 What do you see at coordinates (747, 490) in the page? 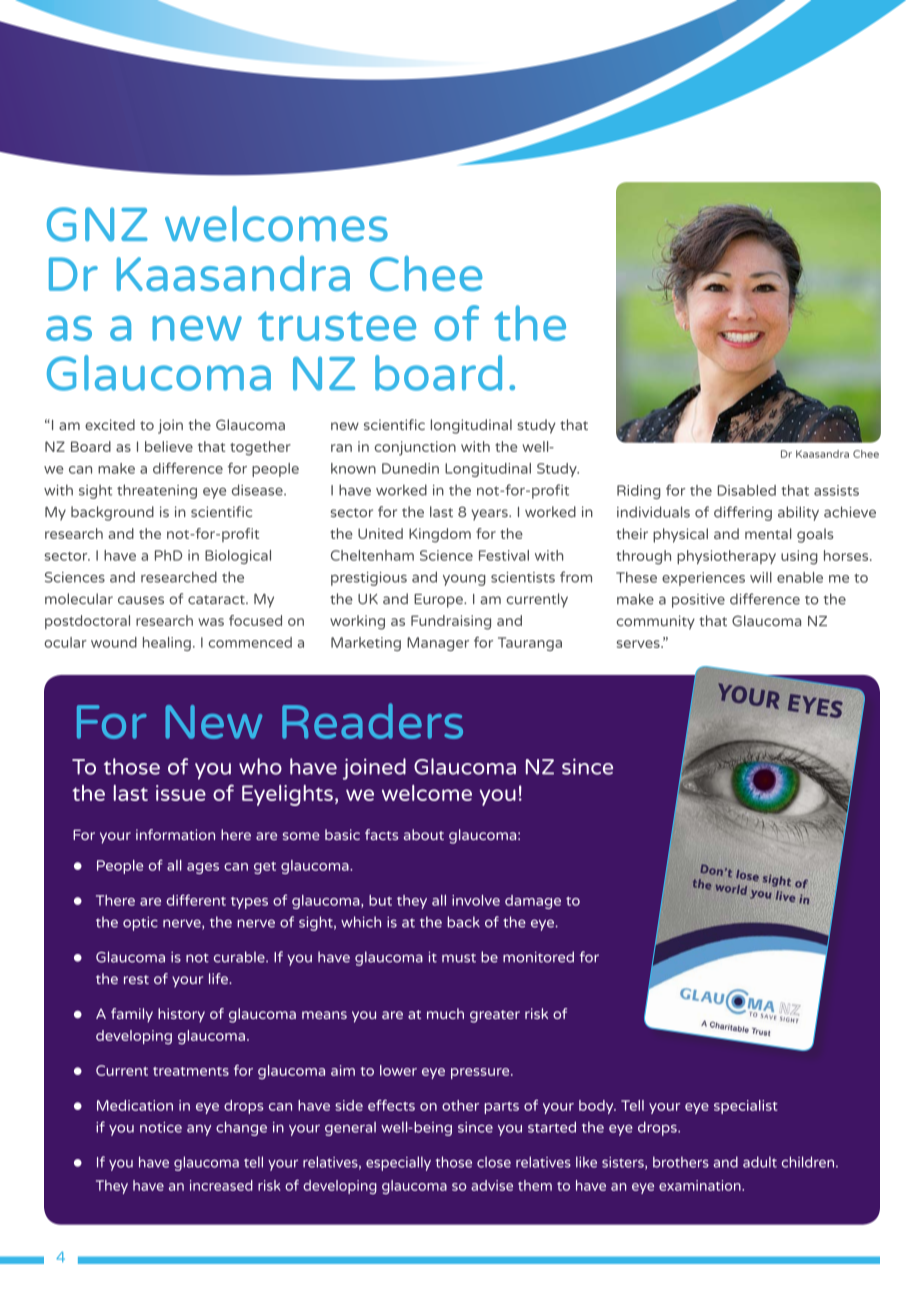
I see `Disabled` at bounding box center [747, 490].
